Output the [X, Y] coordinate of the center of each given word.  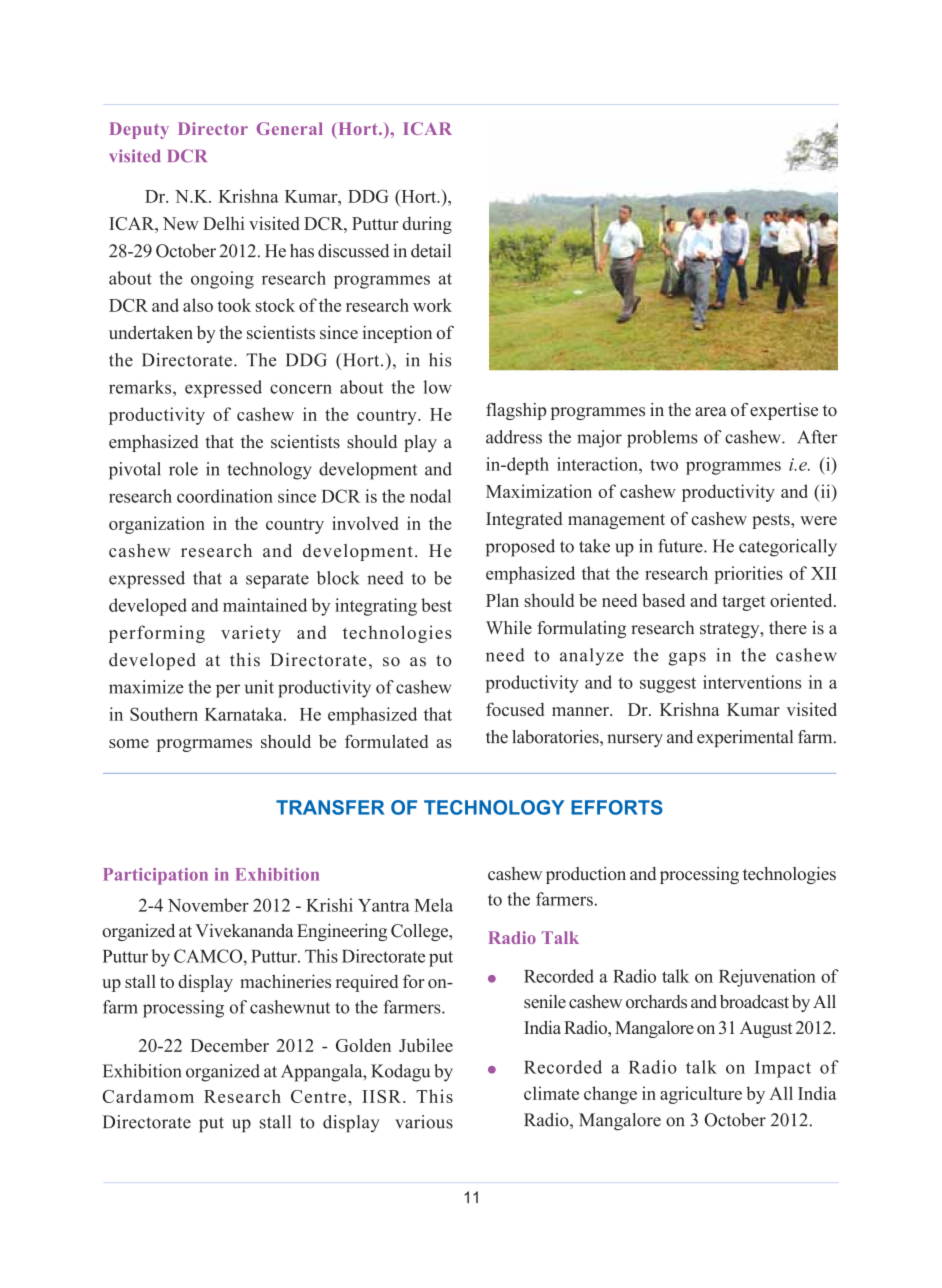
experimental [745, 738]
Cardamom [148, 1096]
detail [431, 251]
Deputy [139, 130]
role [183, 469]
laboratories [556, 737]
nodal [430, 496]
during [427, 225]
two [664, 465]
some [129, 743]
